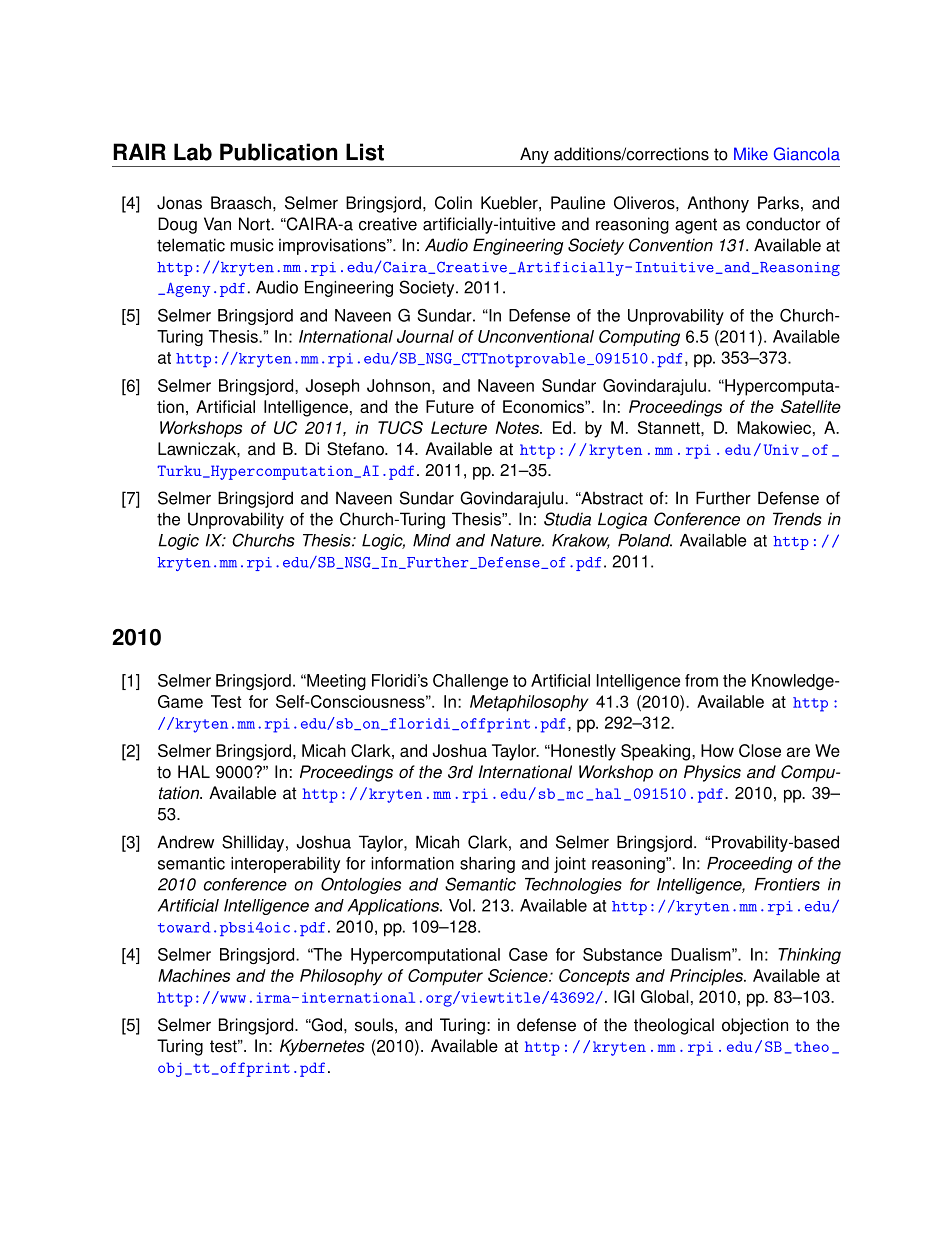  Describe the element at coordinates (255, 224) in the screenshot. I see `Nort` at that location.
